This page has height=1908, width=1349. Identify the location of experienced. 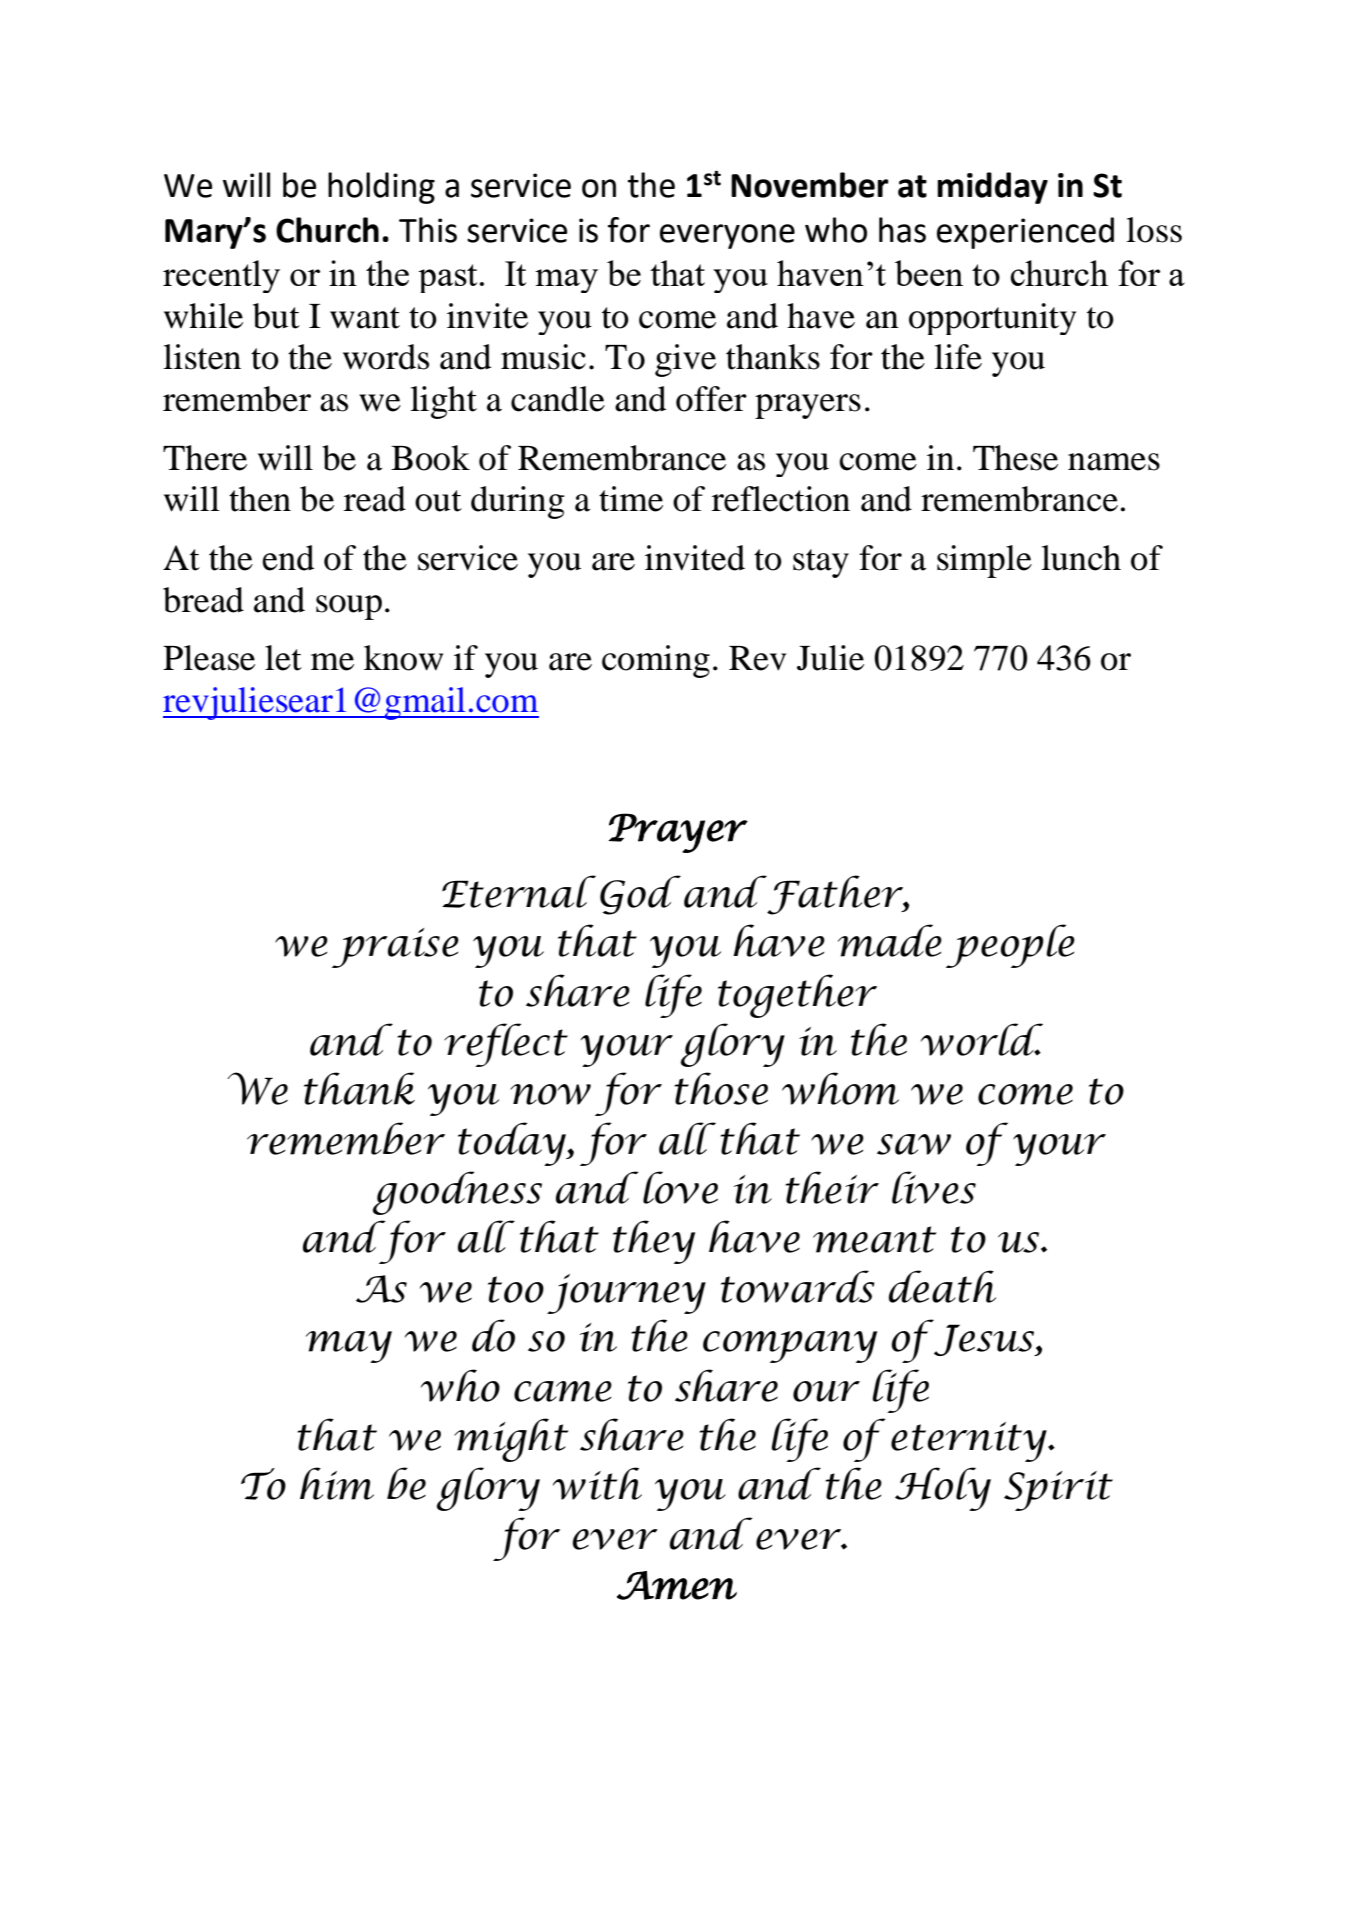
(1025, 233).
